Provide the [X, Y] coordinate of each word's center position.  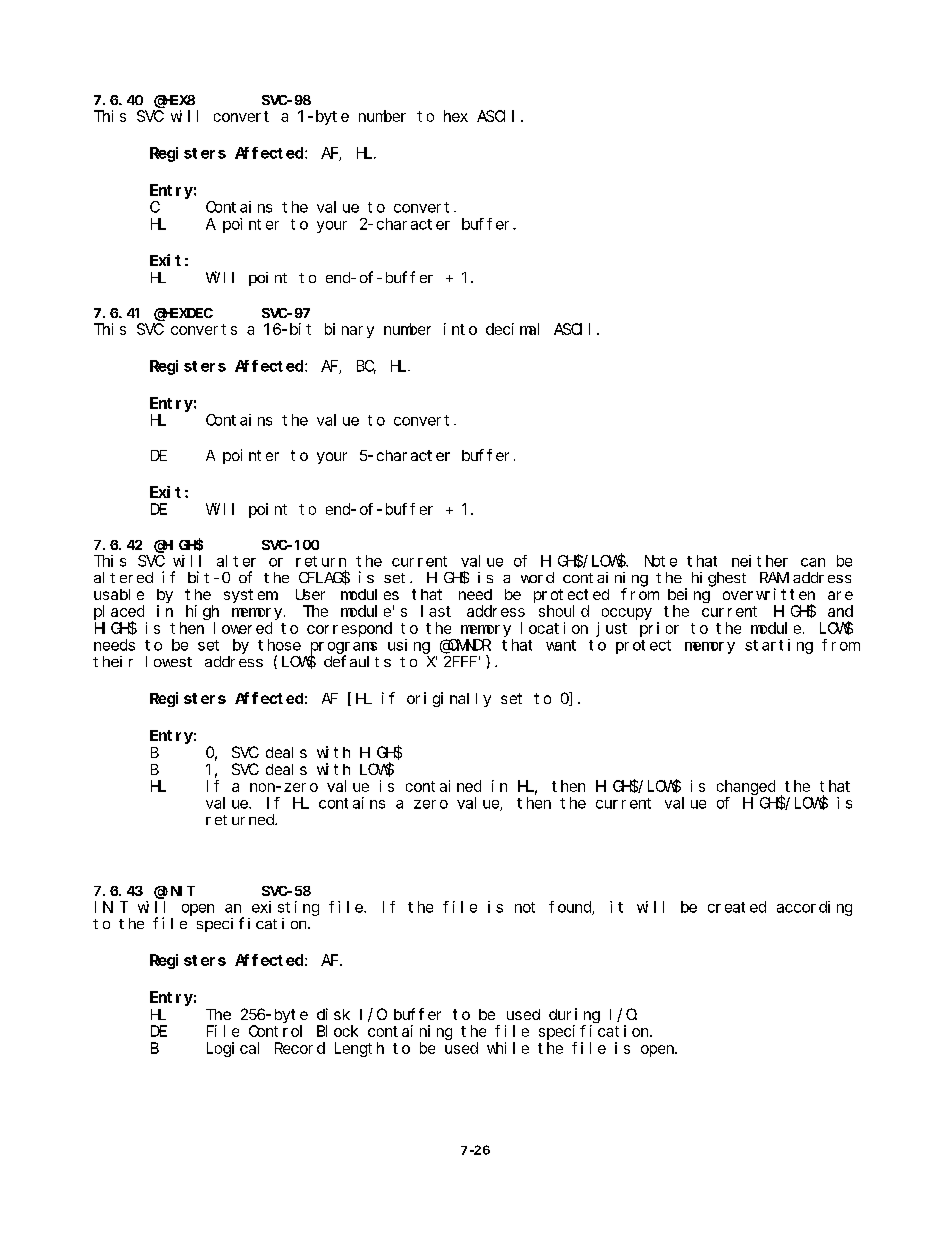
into [460, 329]
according [814, 908]
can [813, 562]
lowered [243, 628]
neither [760, 561]
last [436, 611]
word [537, 577]
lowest [169, 661]
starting [779, 646]
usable [119, 594]
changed [746, 787]
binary [349, 330]
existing [285, 908]
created [737, 907]
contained [443, 786]
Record [300, 1048]
